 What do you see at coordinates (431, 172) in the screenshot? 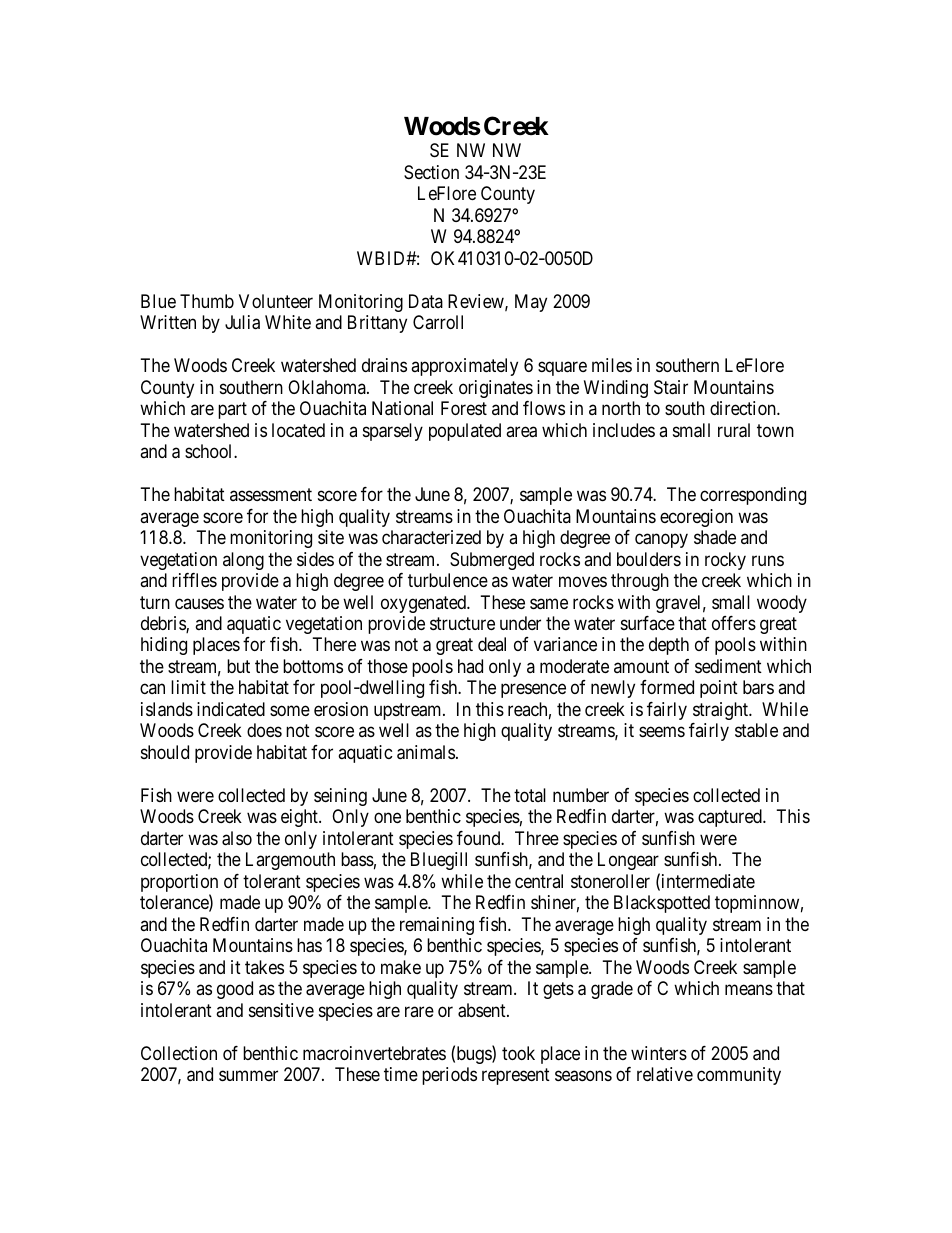
I see `Section` at bounding box center [431, 172].
